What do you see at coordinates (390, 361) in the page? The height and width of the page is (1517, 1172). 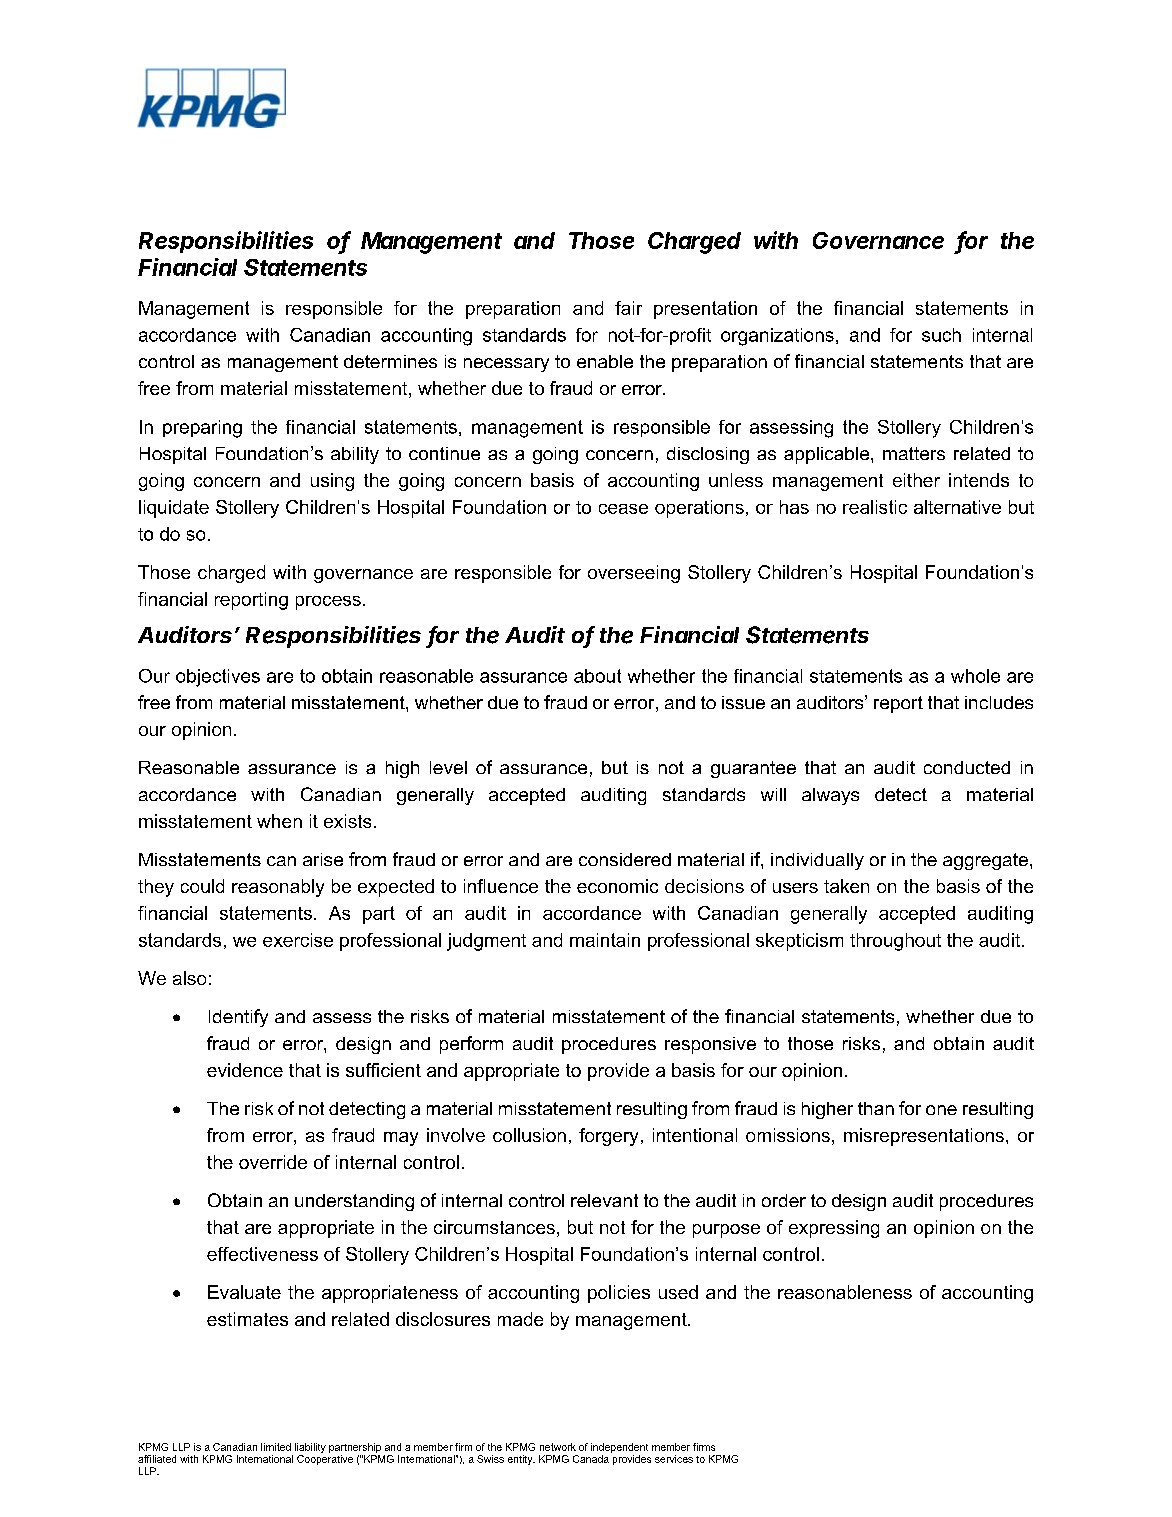 I see `determines` at bounding box center [390, 361].
